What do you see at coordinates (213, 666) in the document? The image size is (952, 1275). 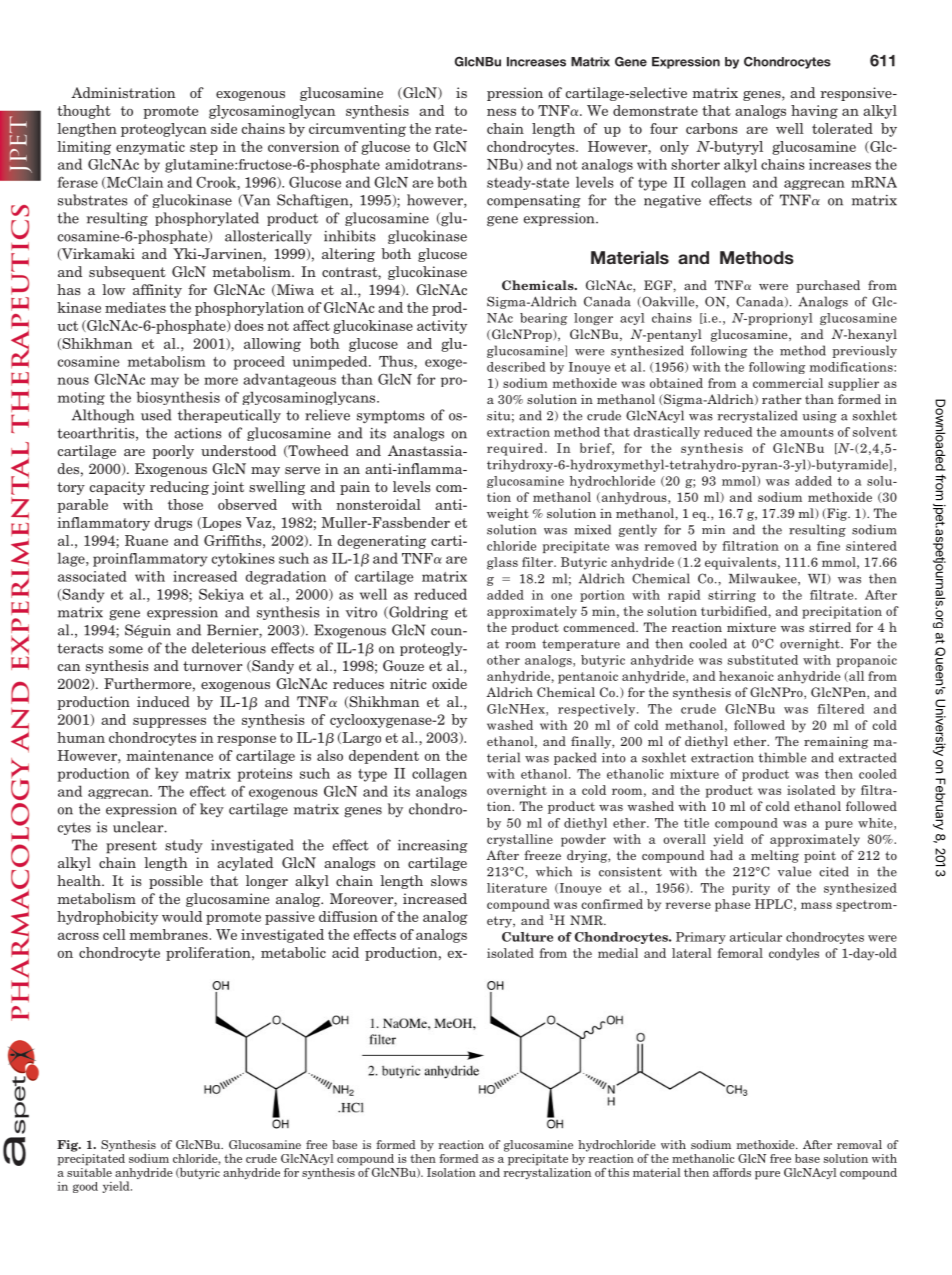 I see `turnover` at bounding box center [213, 666].
